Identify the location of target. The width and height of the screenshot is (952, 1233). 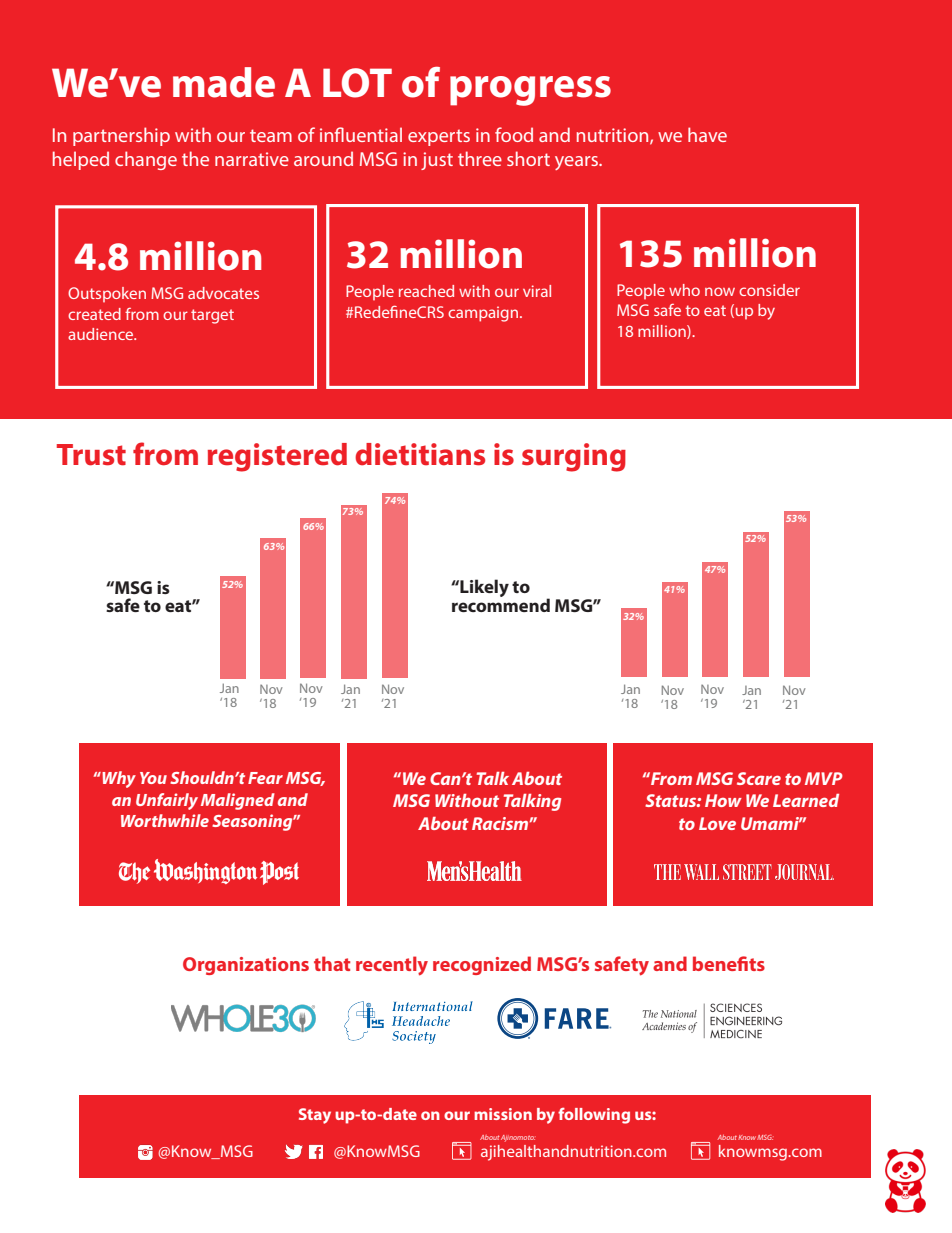
(212, 316).
